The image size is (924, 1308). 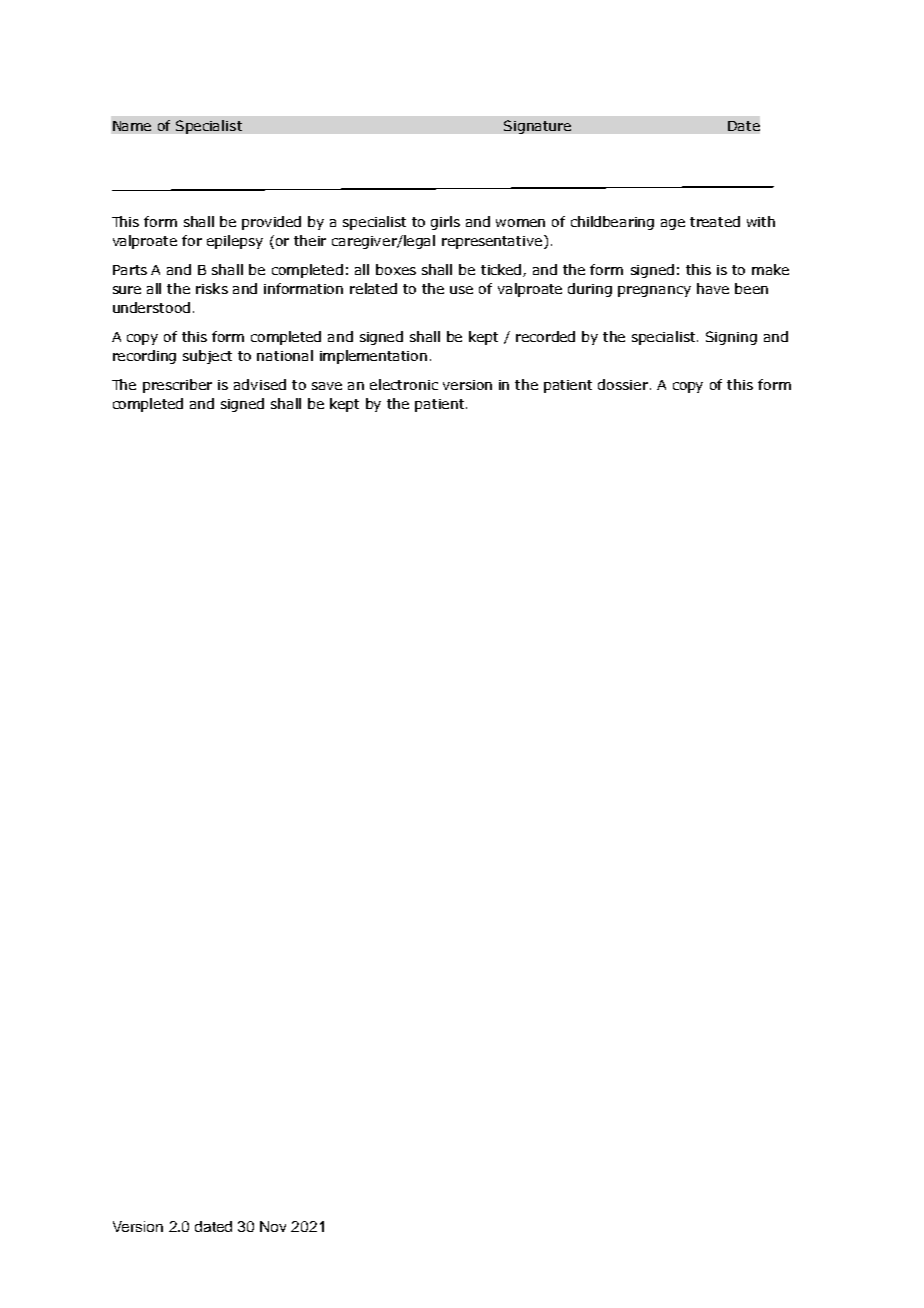 I want to click on Nov, so click(x=273, y=1226).
